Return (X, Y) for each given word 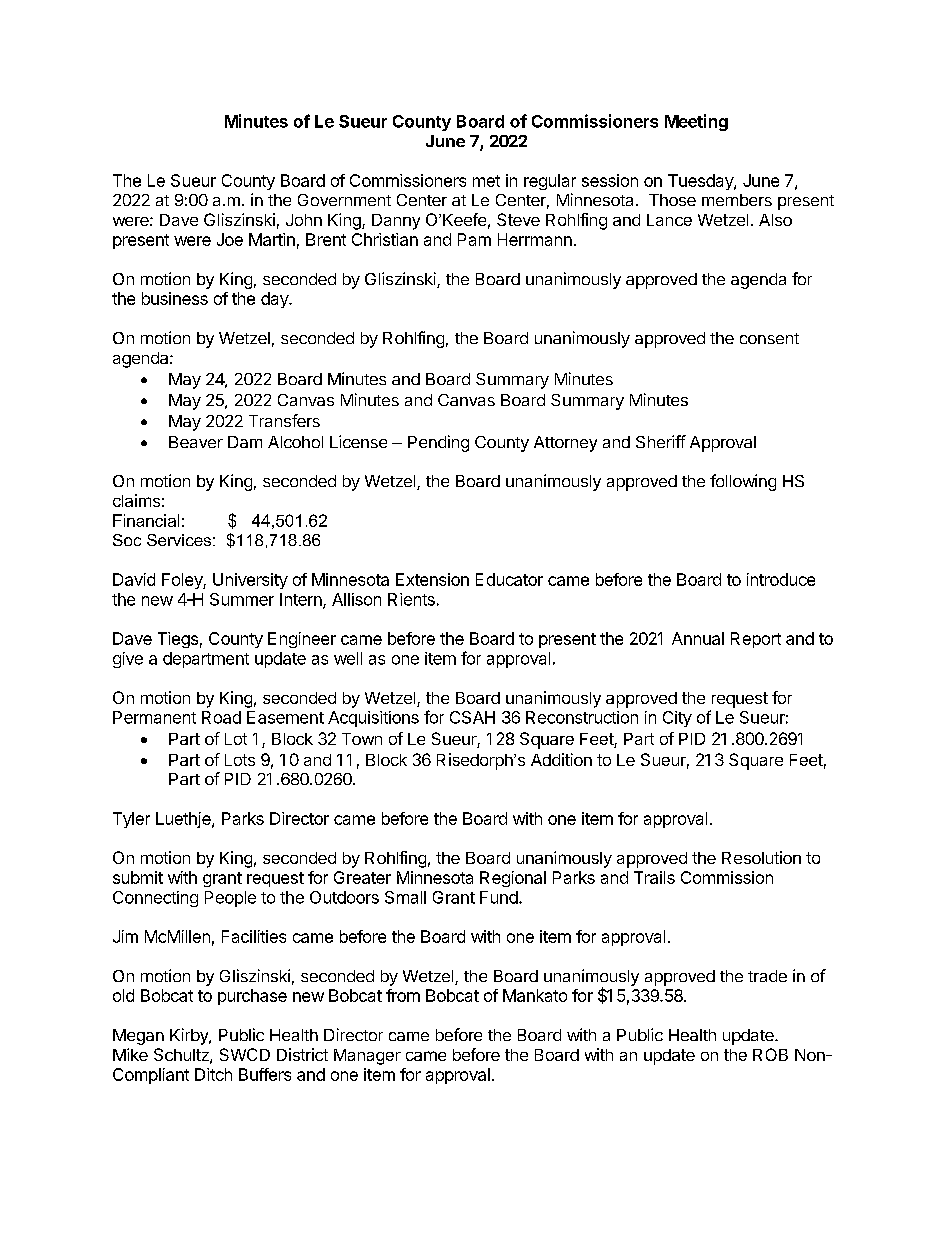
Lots (240, 760)
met (486, 181)
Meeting (696, 122)
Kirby (190, 1036)
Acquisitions (373, 719)
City (677, 719)
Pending (438, 443)
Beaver (196, 442)
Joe (230, 239)
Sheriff (661, 441)
